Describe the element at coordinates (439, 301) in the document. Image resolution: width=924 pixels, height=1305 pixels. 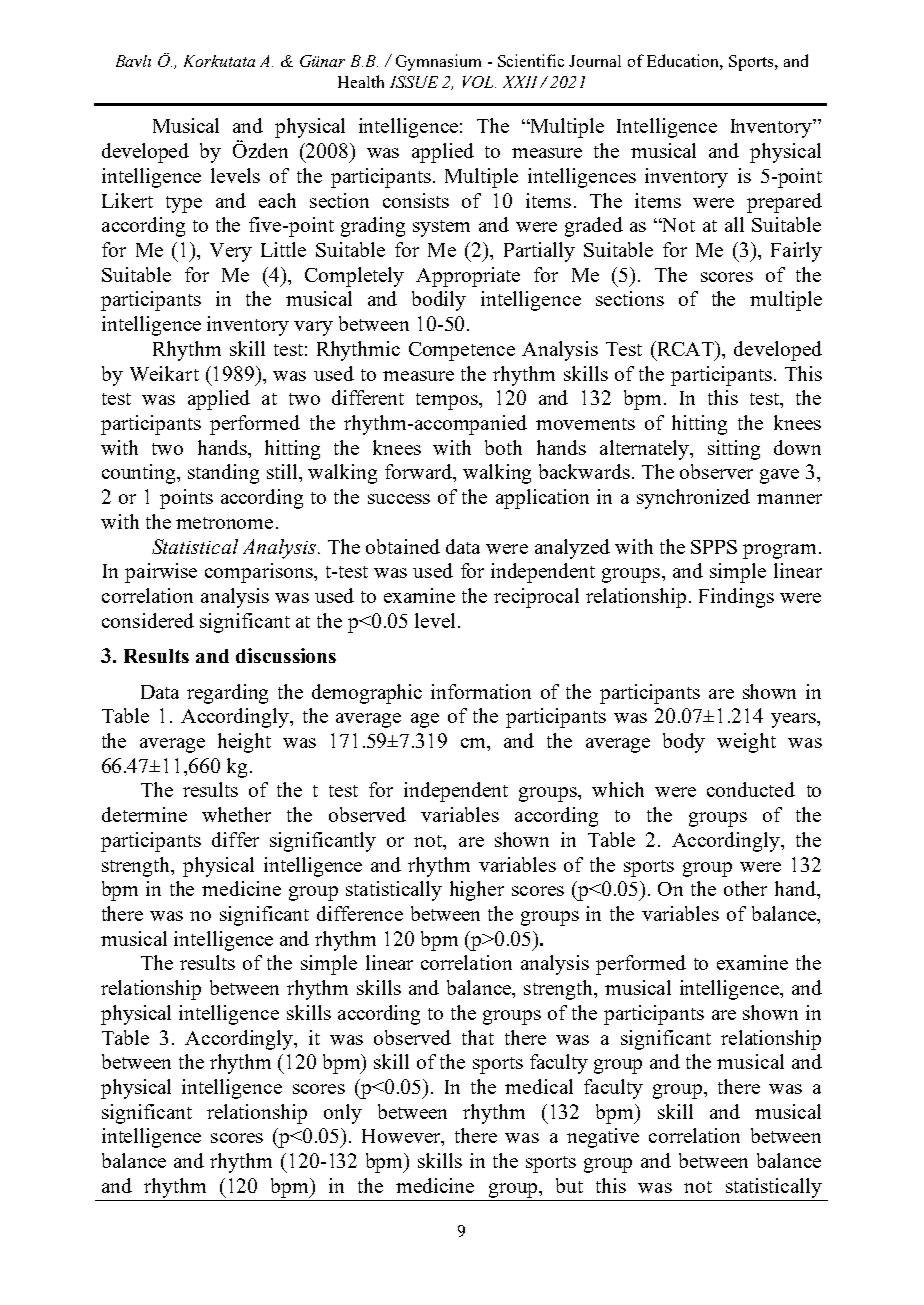
I see `bodily` at that location.
